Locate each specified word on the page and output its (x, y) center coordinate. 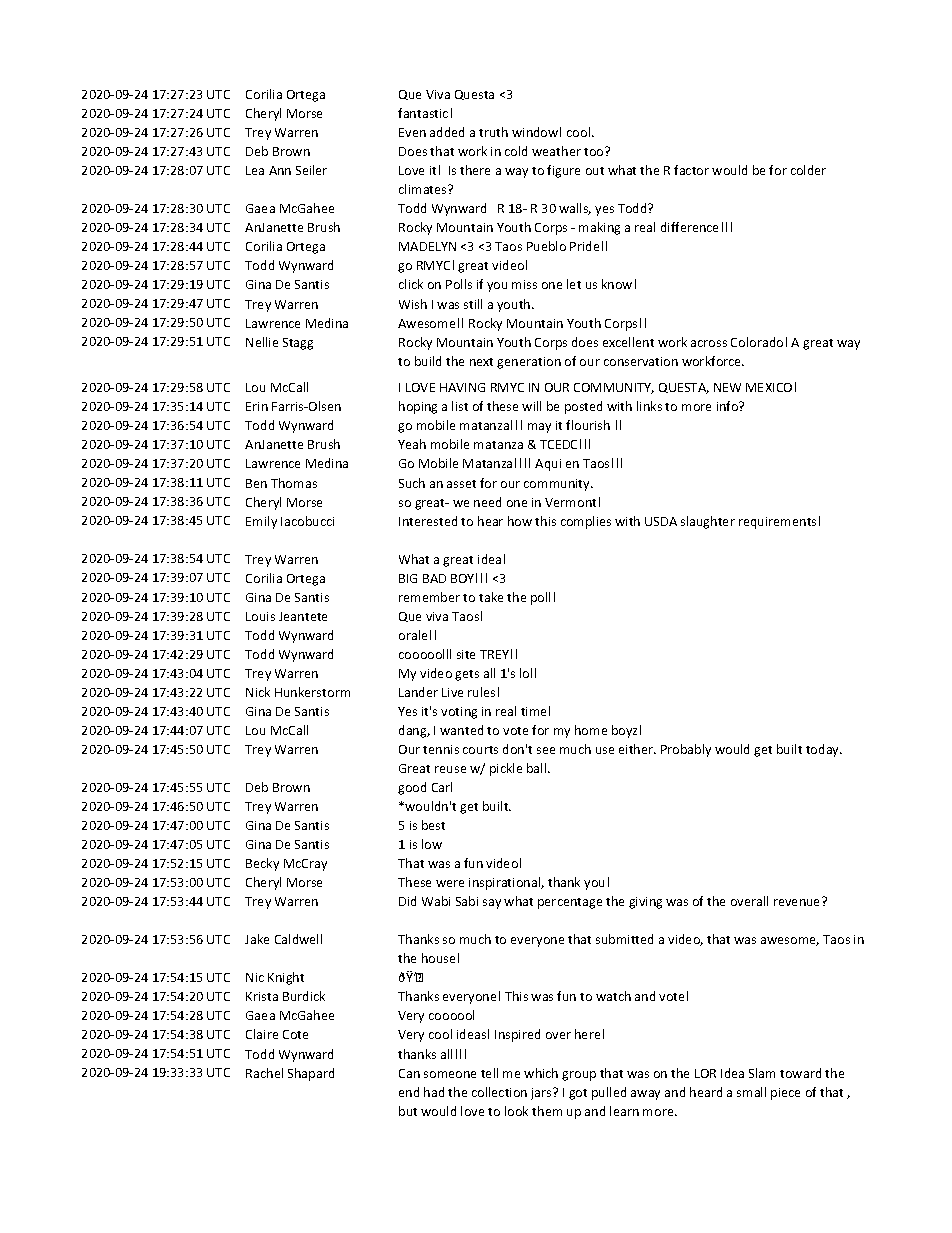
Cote (295, 1034)
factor (691, 170)
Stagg (298, 344)
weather (556, 151)
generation (529, 363)
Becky (262, 864)
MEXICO (769, 387)
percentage (570, 903)
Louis (260, 616)
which (541, 1073)
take (491, 597)
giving (645, 903)
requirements (777, 523)
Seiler (311, 170)
